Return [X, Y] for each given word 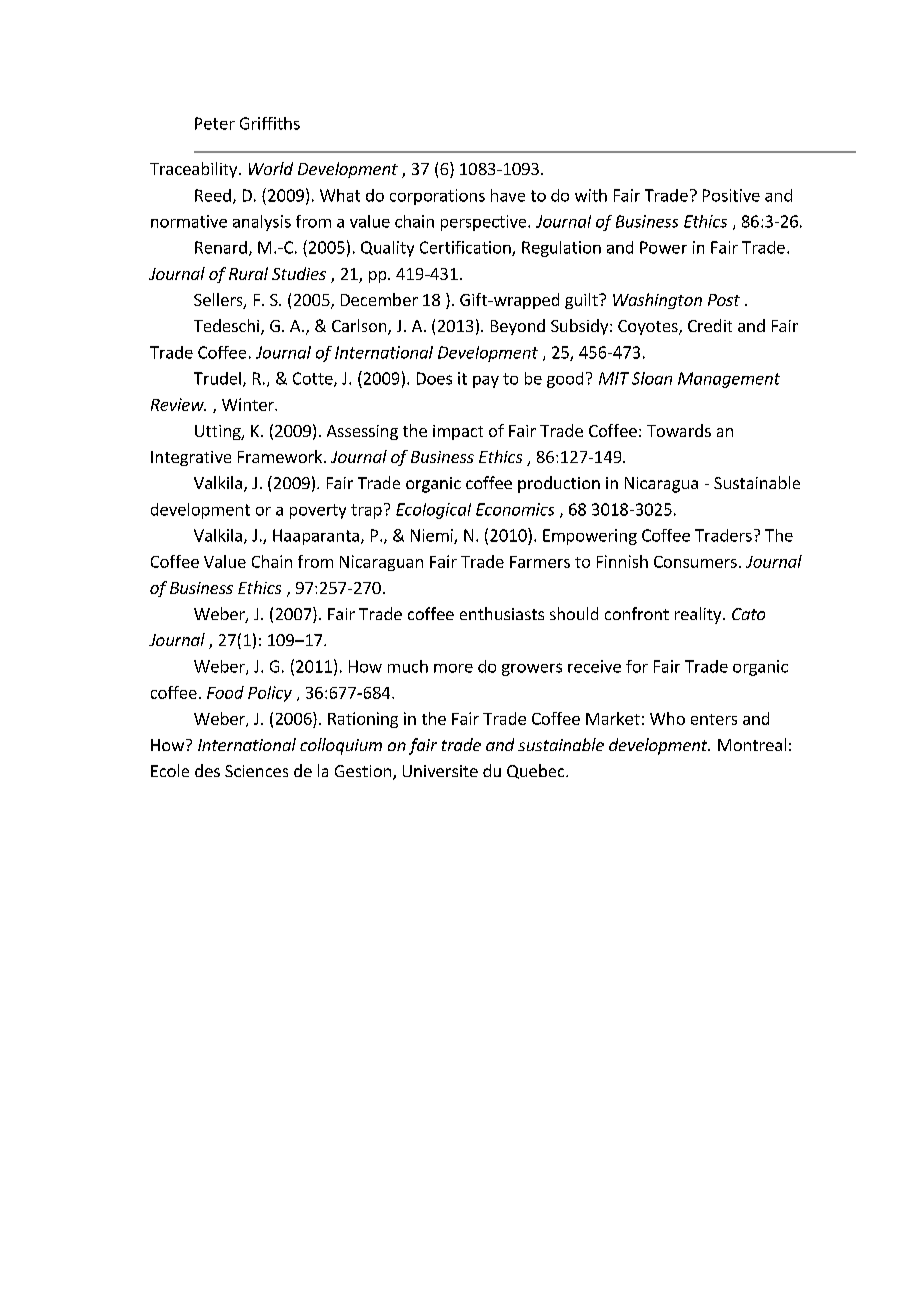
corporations [437, 197]
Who [667, 718]
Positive [731, 195]
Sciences [256, 771]
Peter [215, 123]
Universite [440, 771]
